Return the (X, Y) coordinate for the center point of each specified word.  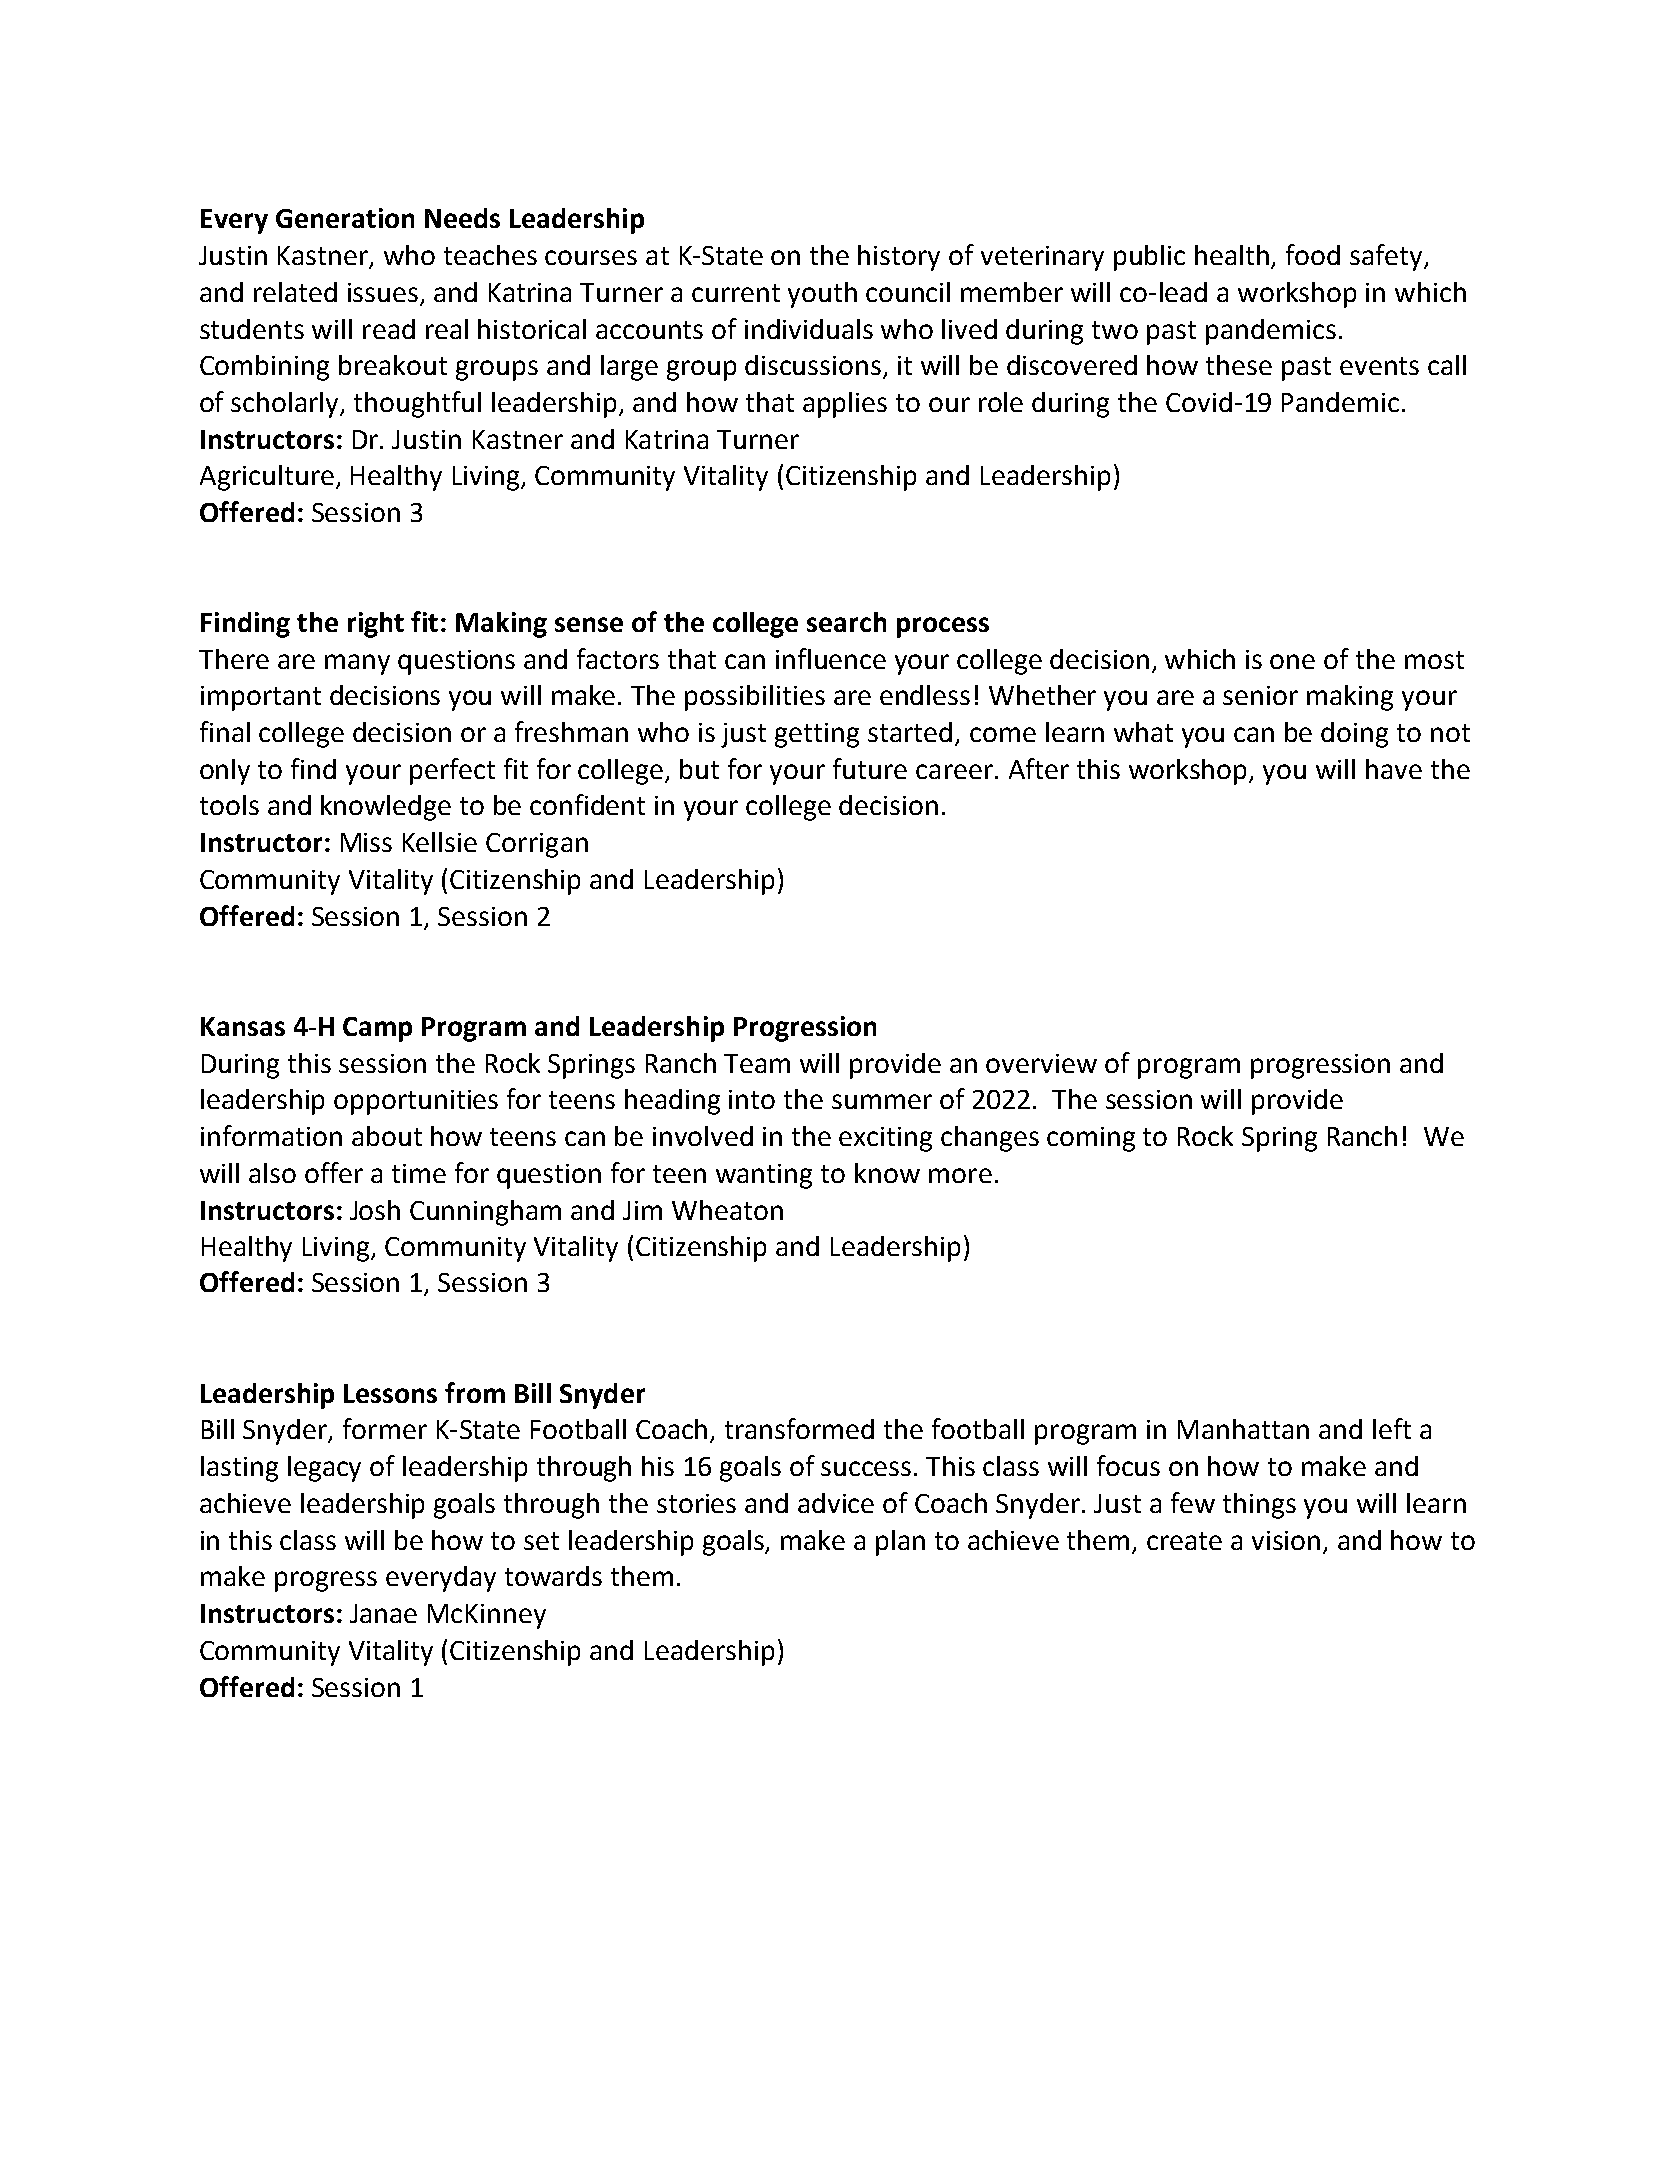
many (357, 664)
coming (1091, 1139)
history (899, 258)
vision (1286, 1540)
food (1313, 254)
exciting (885, 1139)
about (387, 1136)
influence (831, 658)
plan (900, 1543)
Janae (383, 1613)
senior (1260, 695)
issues (383, 292)
